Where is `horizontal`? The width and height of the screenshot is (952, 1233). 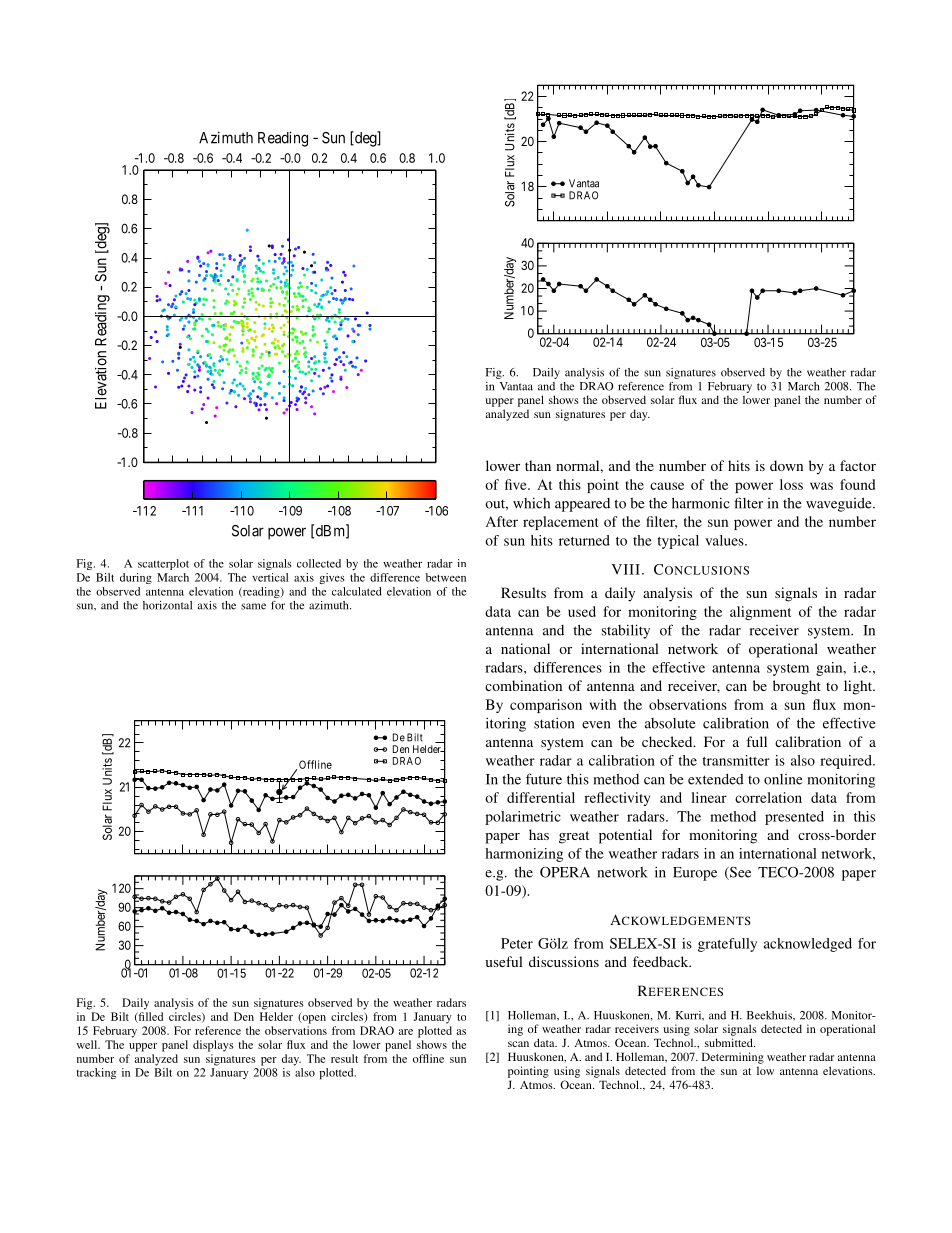 horizontal is located at coordinates (167, 605).
